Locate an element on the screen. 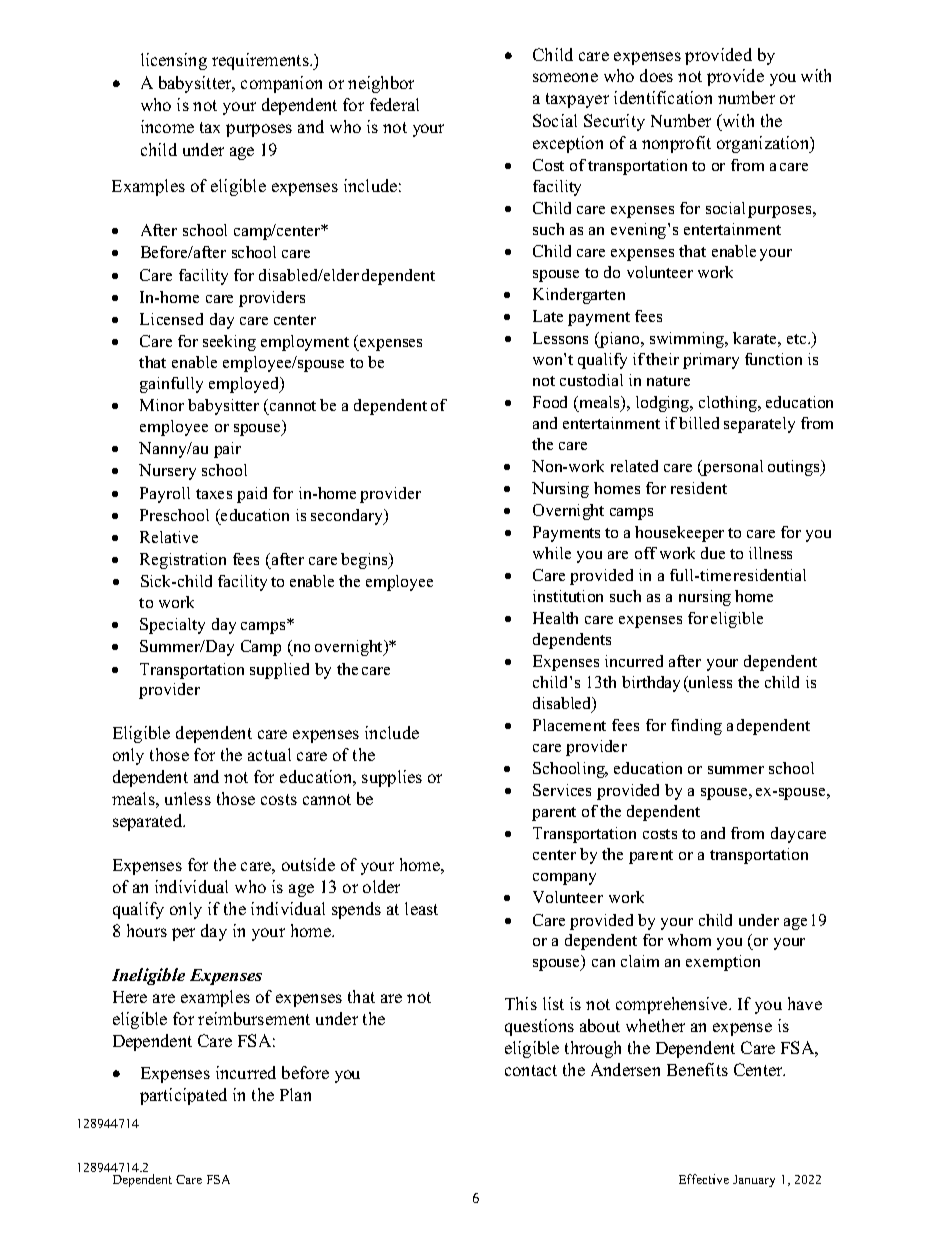 The image size is (952, 1233). Health is located at coordinates (555, 618).
